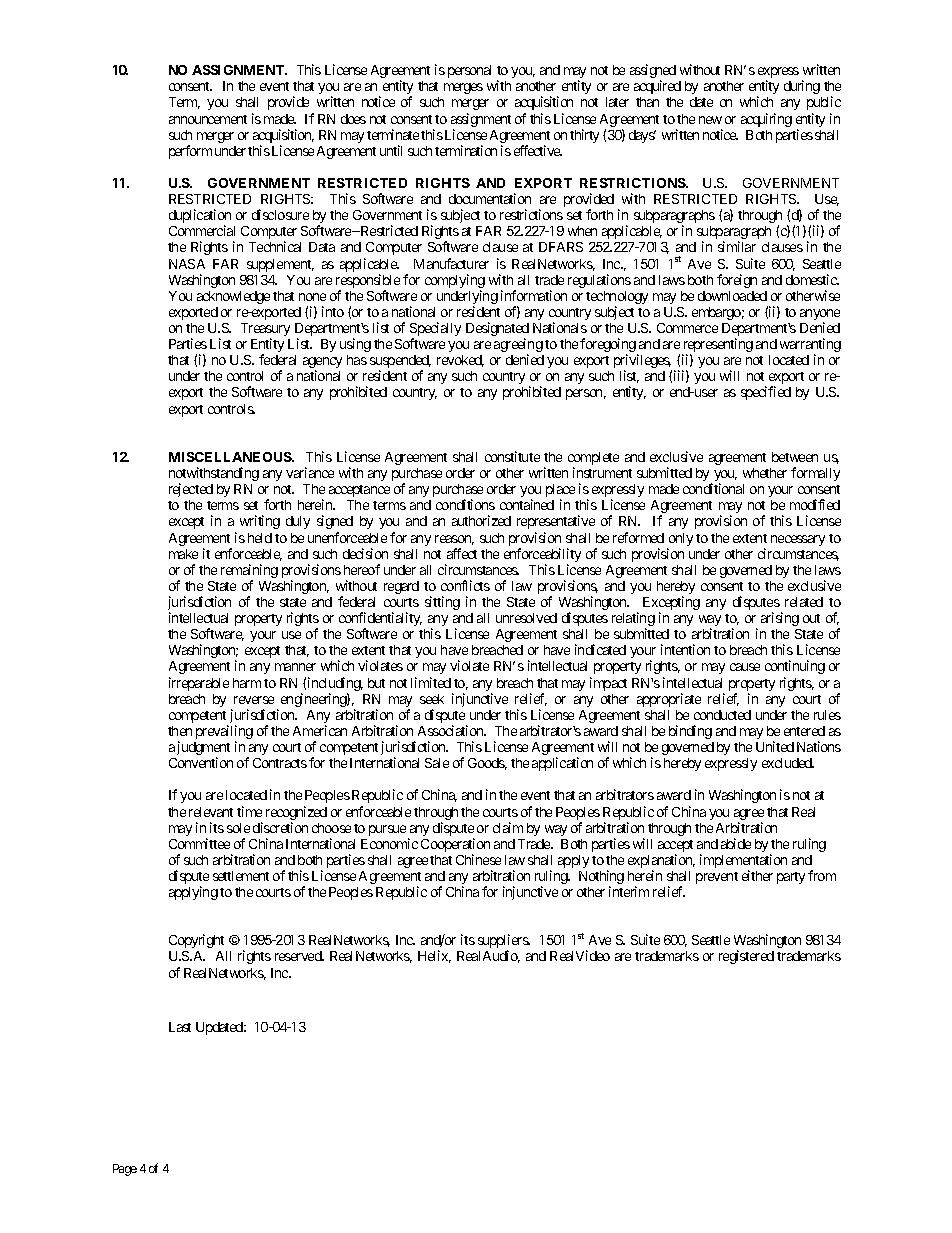 This image has width=952, height=1233. I want to click on effective, so click(538, 150).
